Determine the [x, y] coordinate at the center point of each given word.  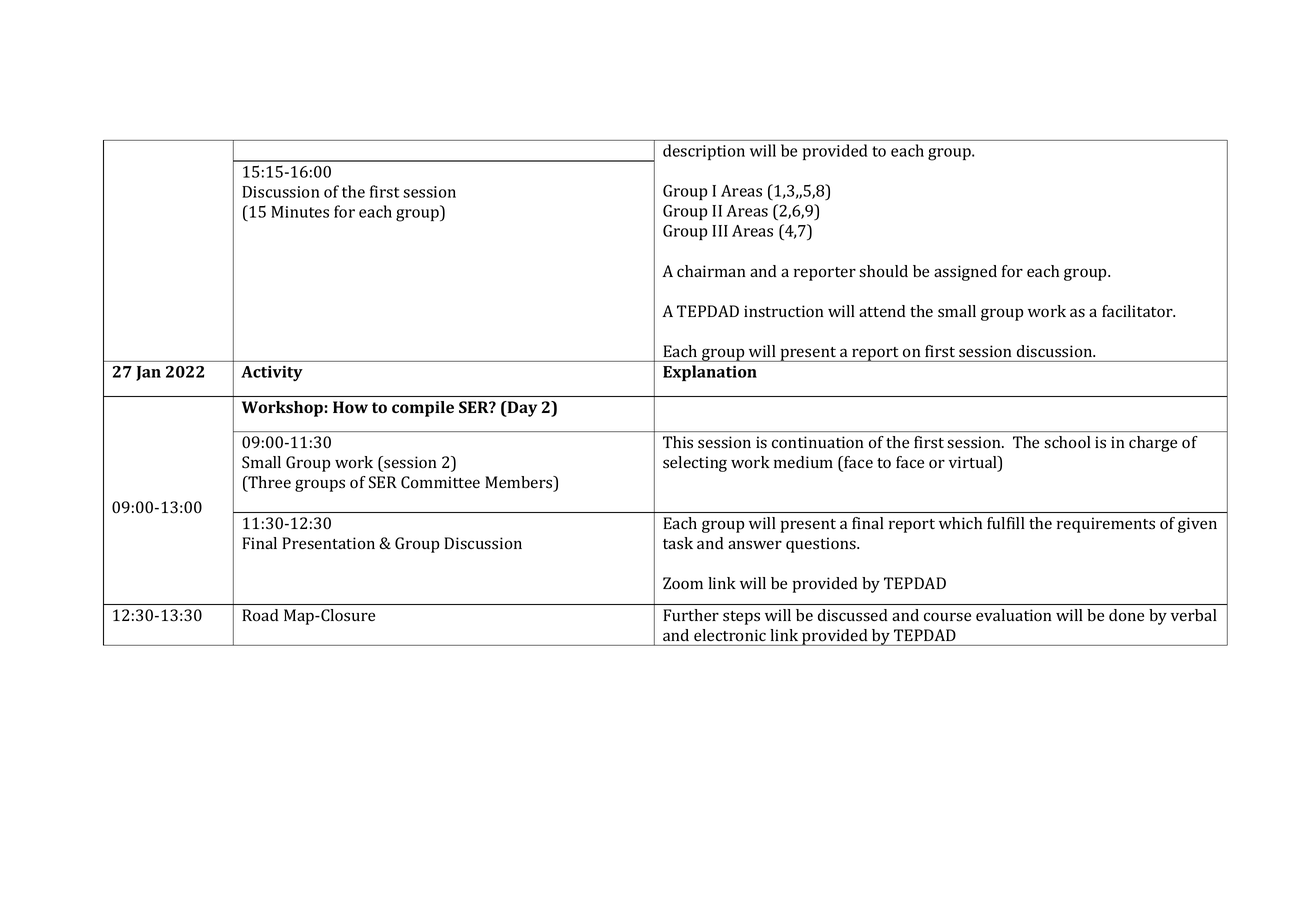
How [350, 407]
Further [691, 615]
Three [268, 483]
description [704, 152]
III [720, 231]
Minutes [300, 212]
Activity [272, 373]
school [1067, 442]
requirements [1106, 525]
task [678, 543]
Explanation [710, 373]
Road [260, 615]
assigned [965, 273]
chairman [711, 271]
